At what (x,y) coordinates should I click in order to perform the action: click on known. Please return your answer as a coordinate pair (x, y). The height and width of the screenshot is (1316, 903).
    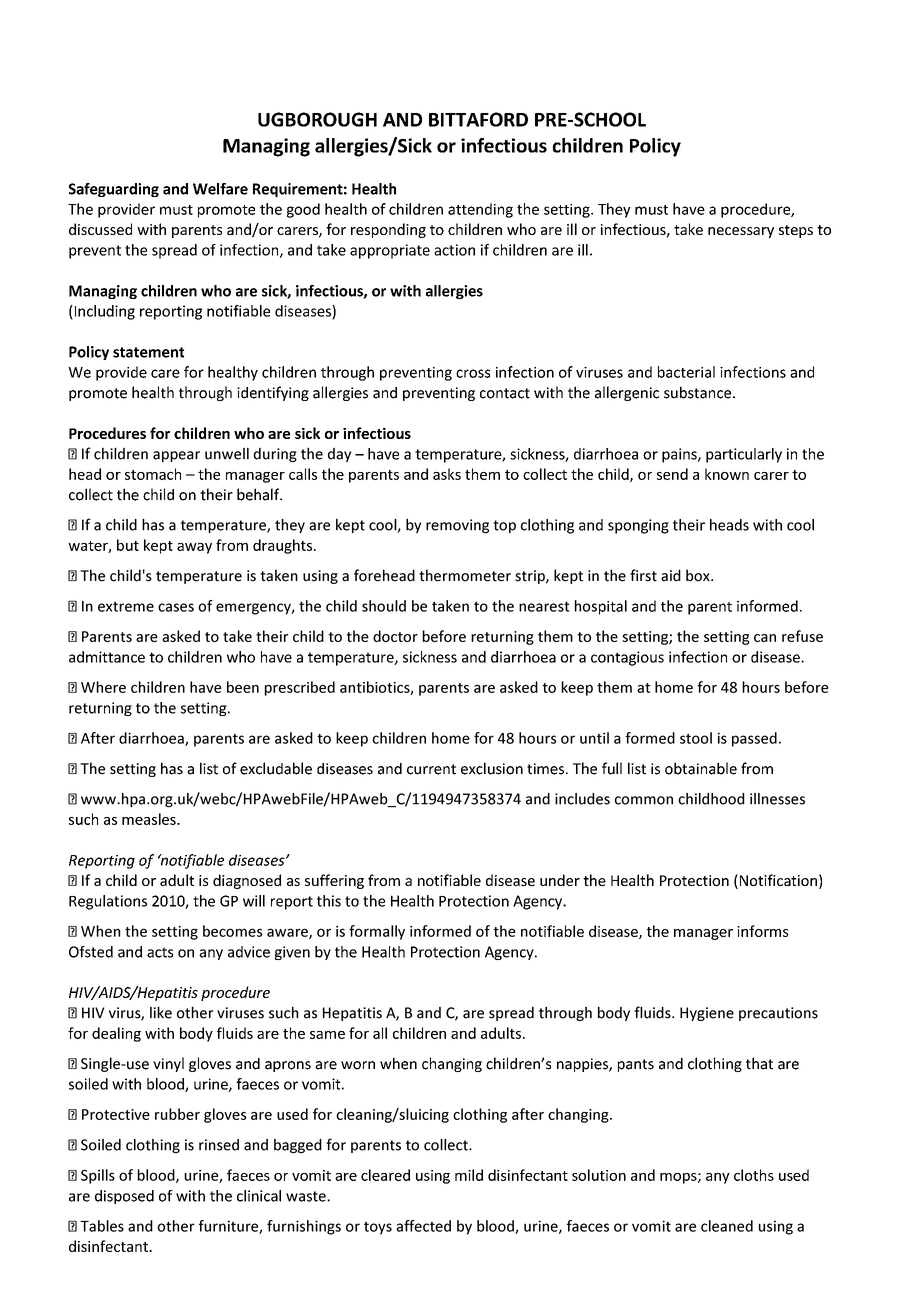
    Looking at the image, I should click on (727, 474).
